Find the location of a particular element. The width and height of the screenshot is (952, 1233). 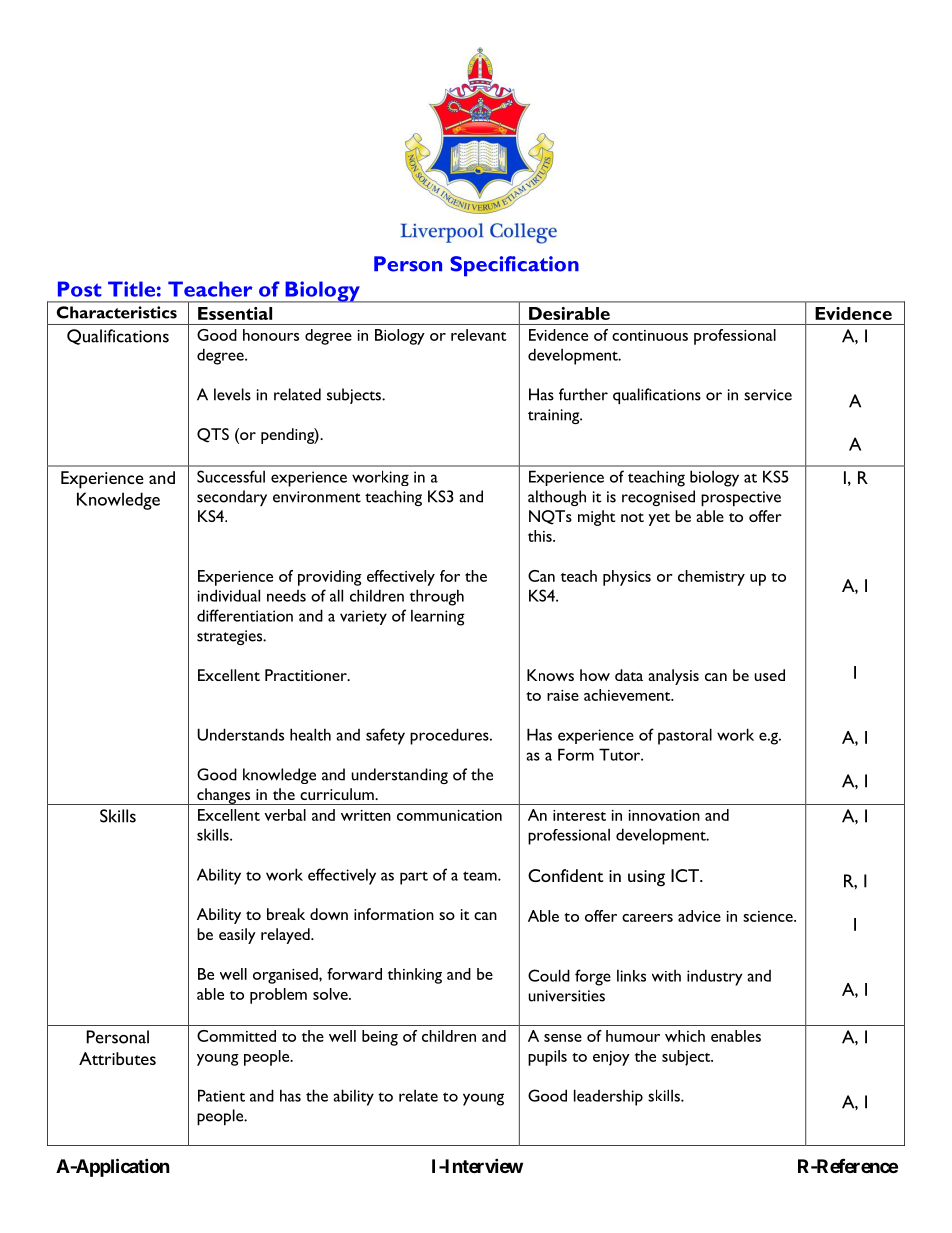

being is located at coordinates (380, 1038).
